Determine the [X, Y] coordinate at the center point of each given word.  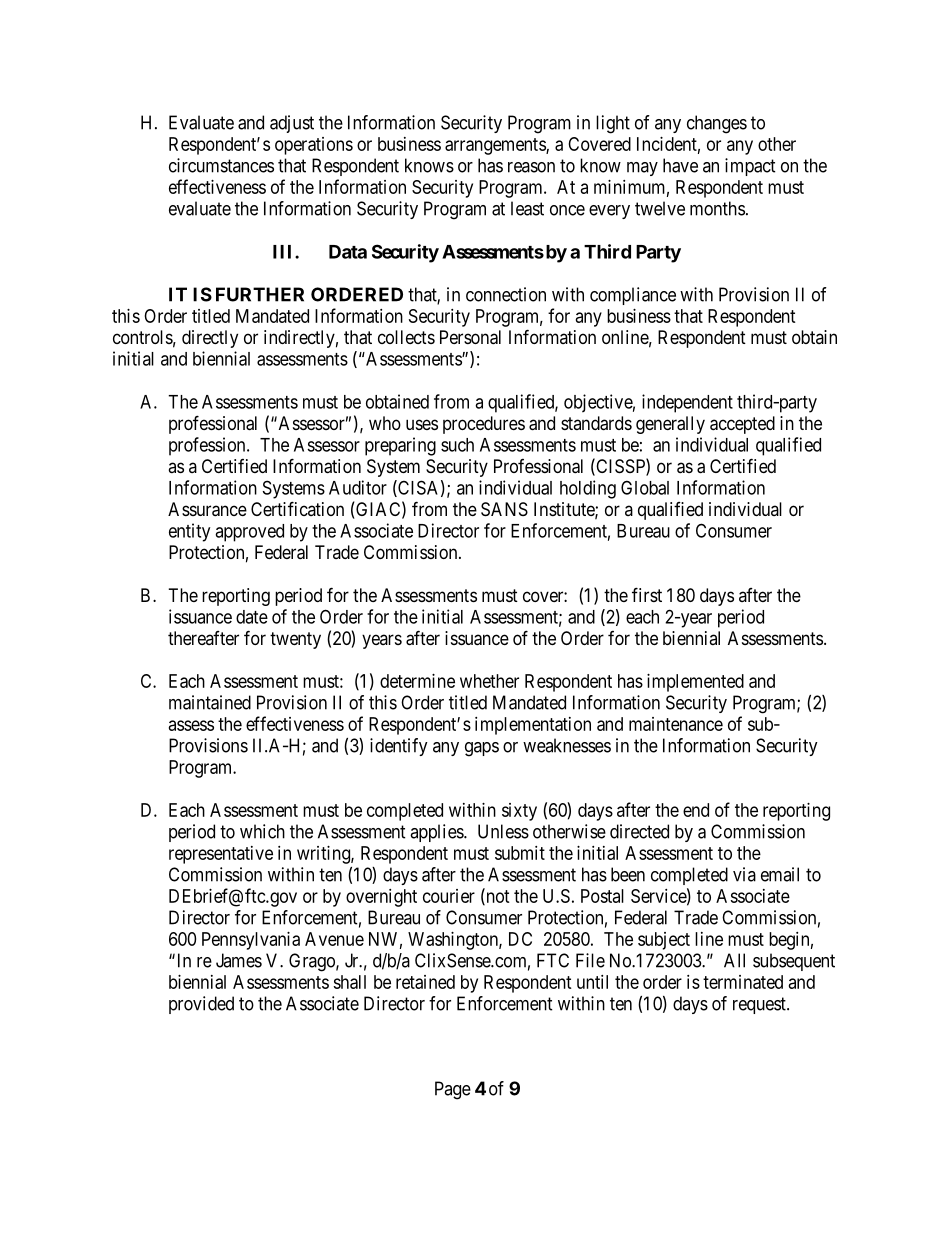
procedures [484, 425]
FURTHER [260, 294]
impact [750, 167]
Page [453, 1090]
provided [201, 1005]
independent [687, 403]
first [647, 594]
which [262, 831]
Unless [503, 831]
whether [489, 681]
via [744, 874]
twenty [295, 640]
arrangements [496, 146]
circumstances [221, 165]
